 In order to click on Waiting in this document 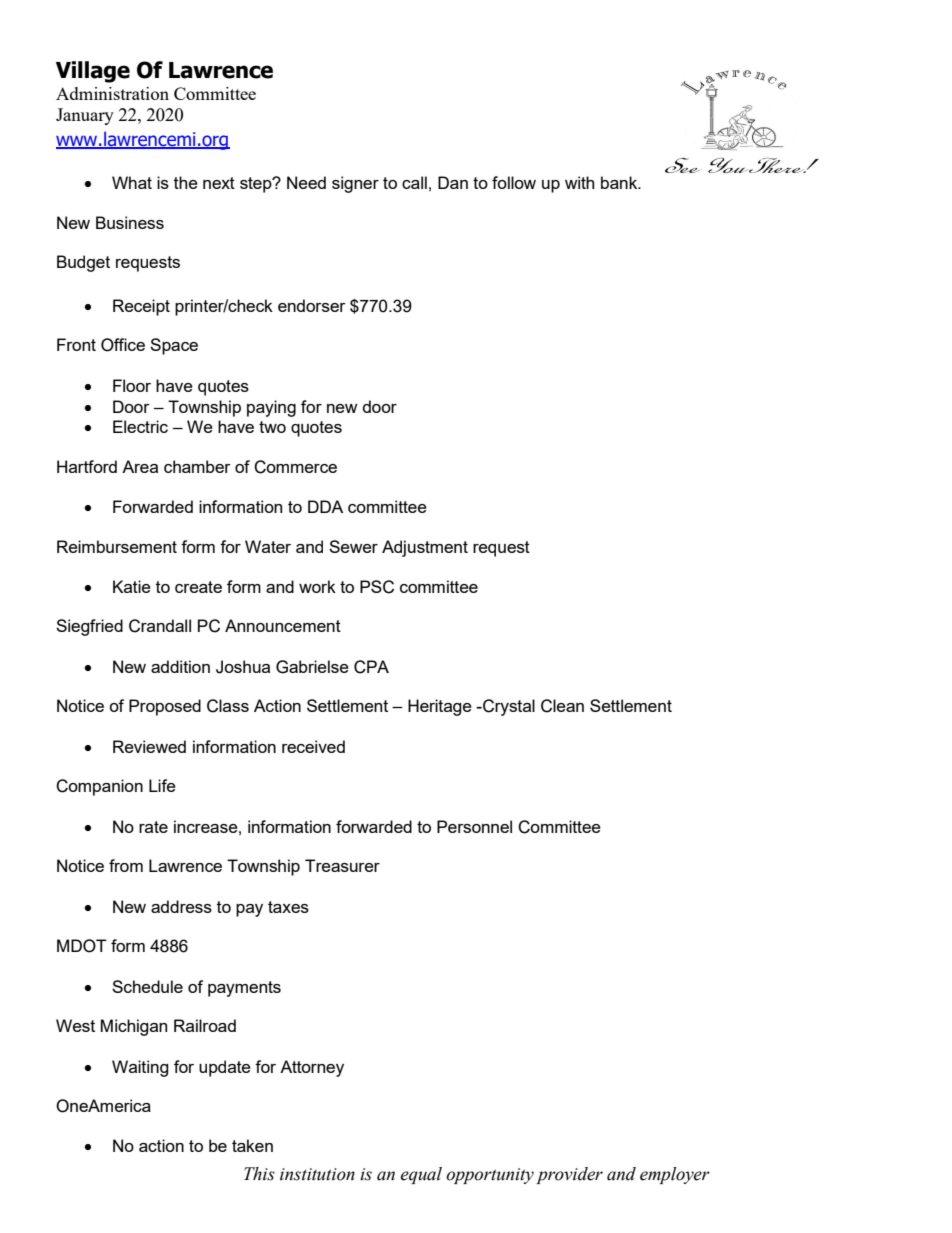, I will do `click(140, 1068)`.
